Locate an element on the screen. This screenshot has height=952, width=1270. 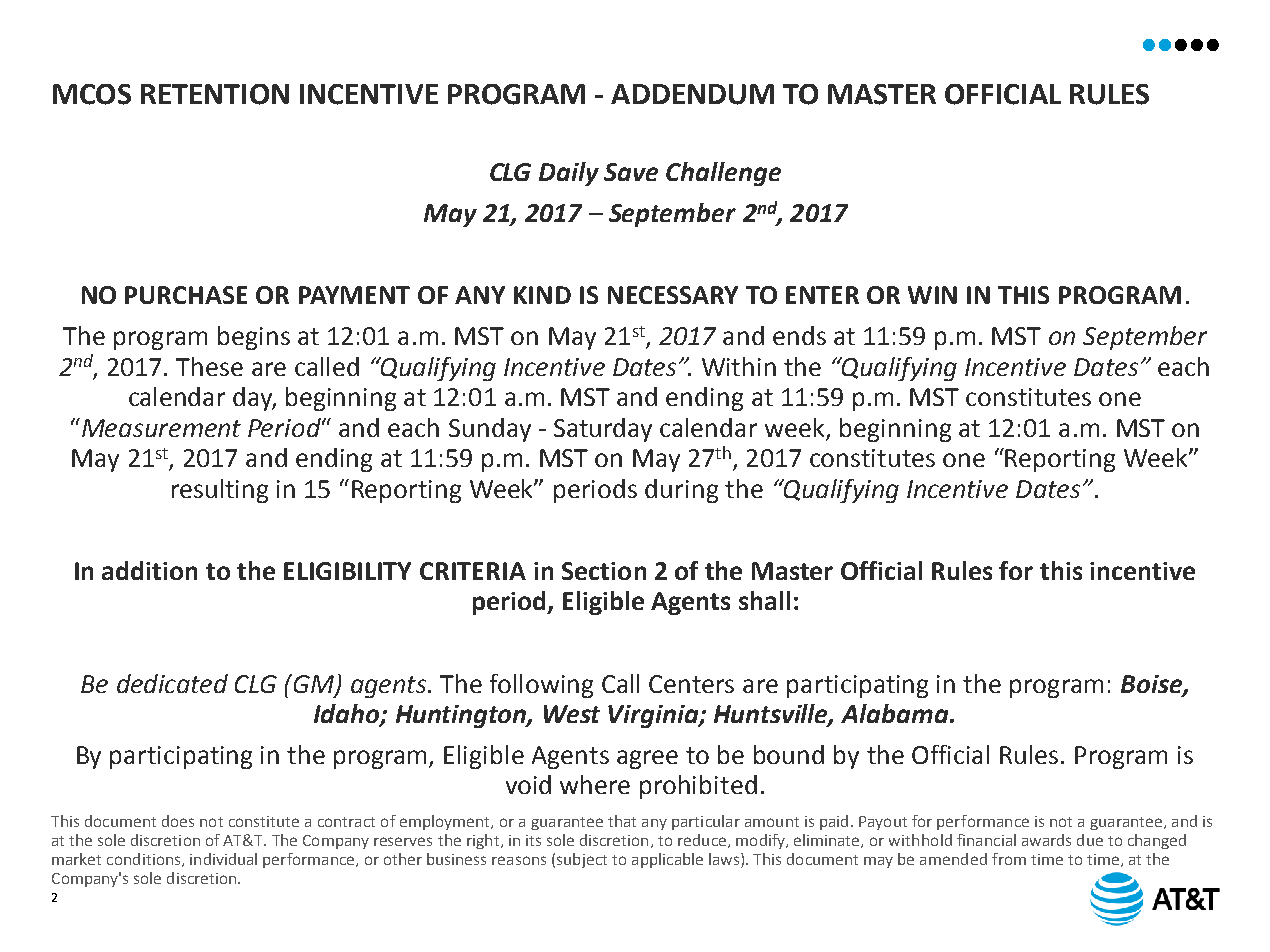
ADDENDUM is located at coordinates (692, 94).
